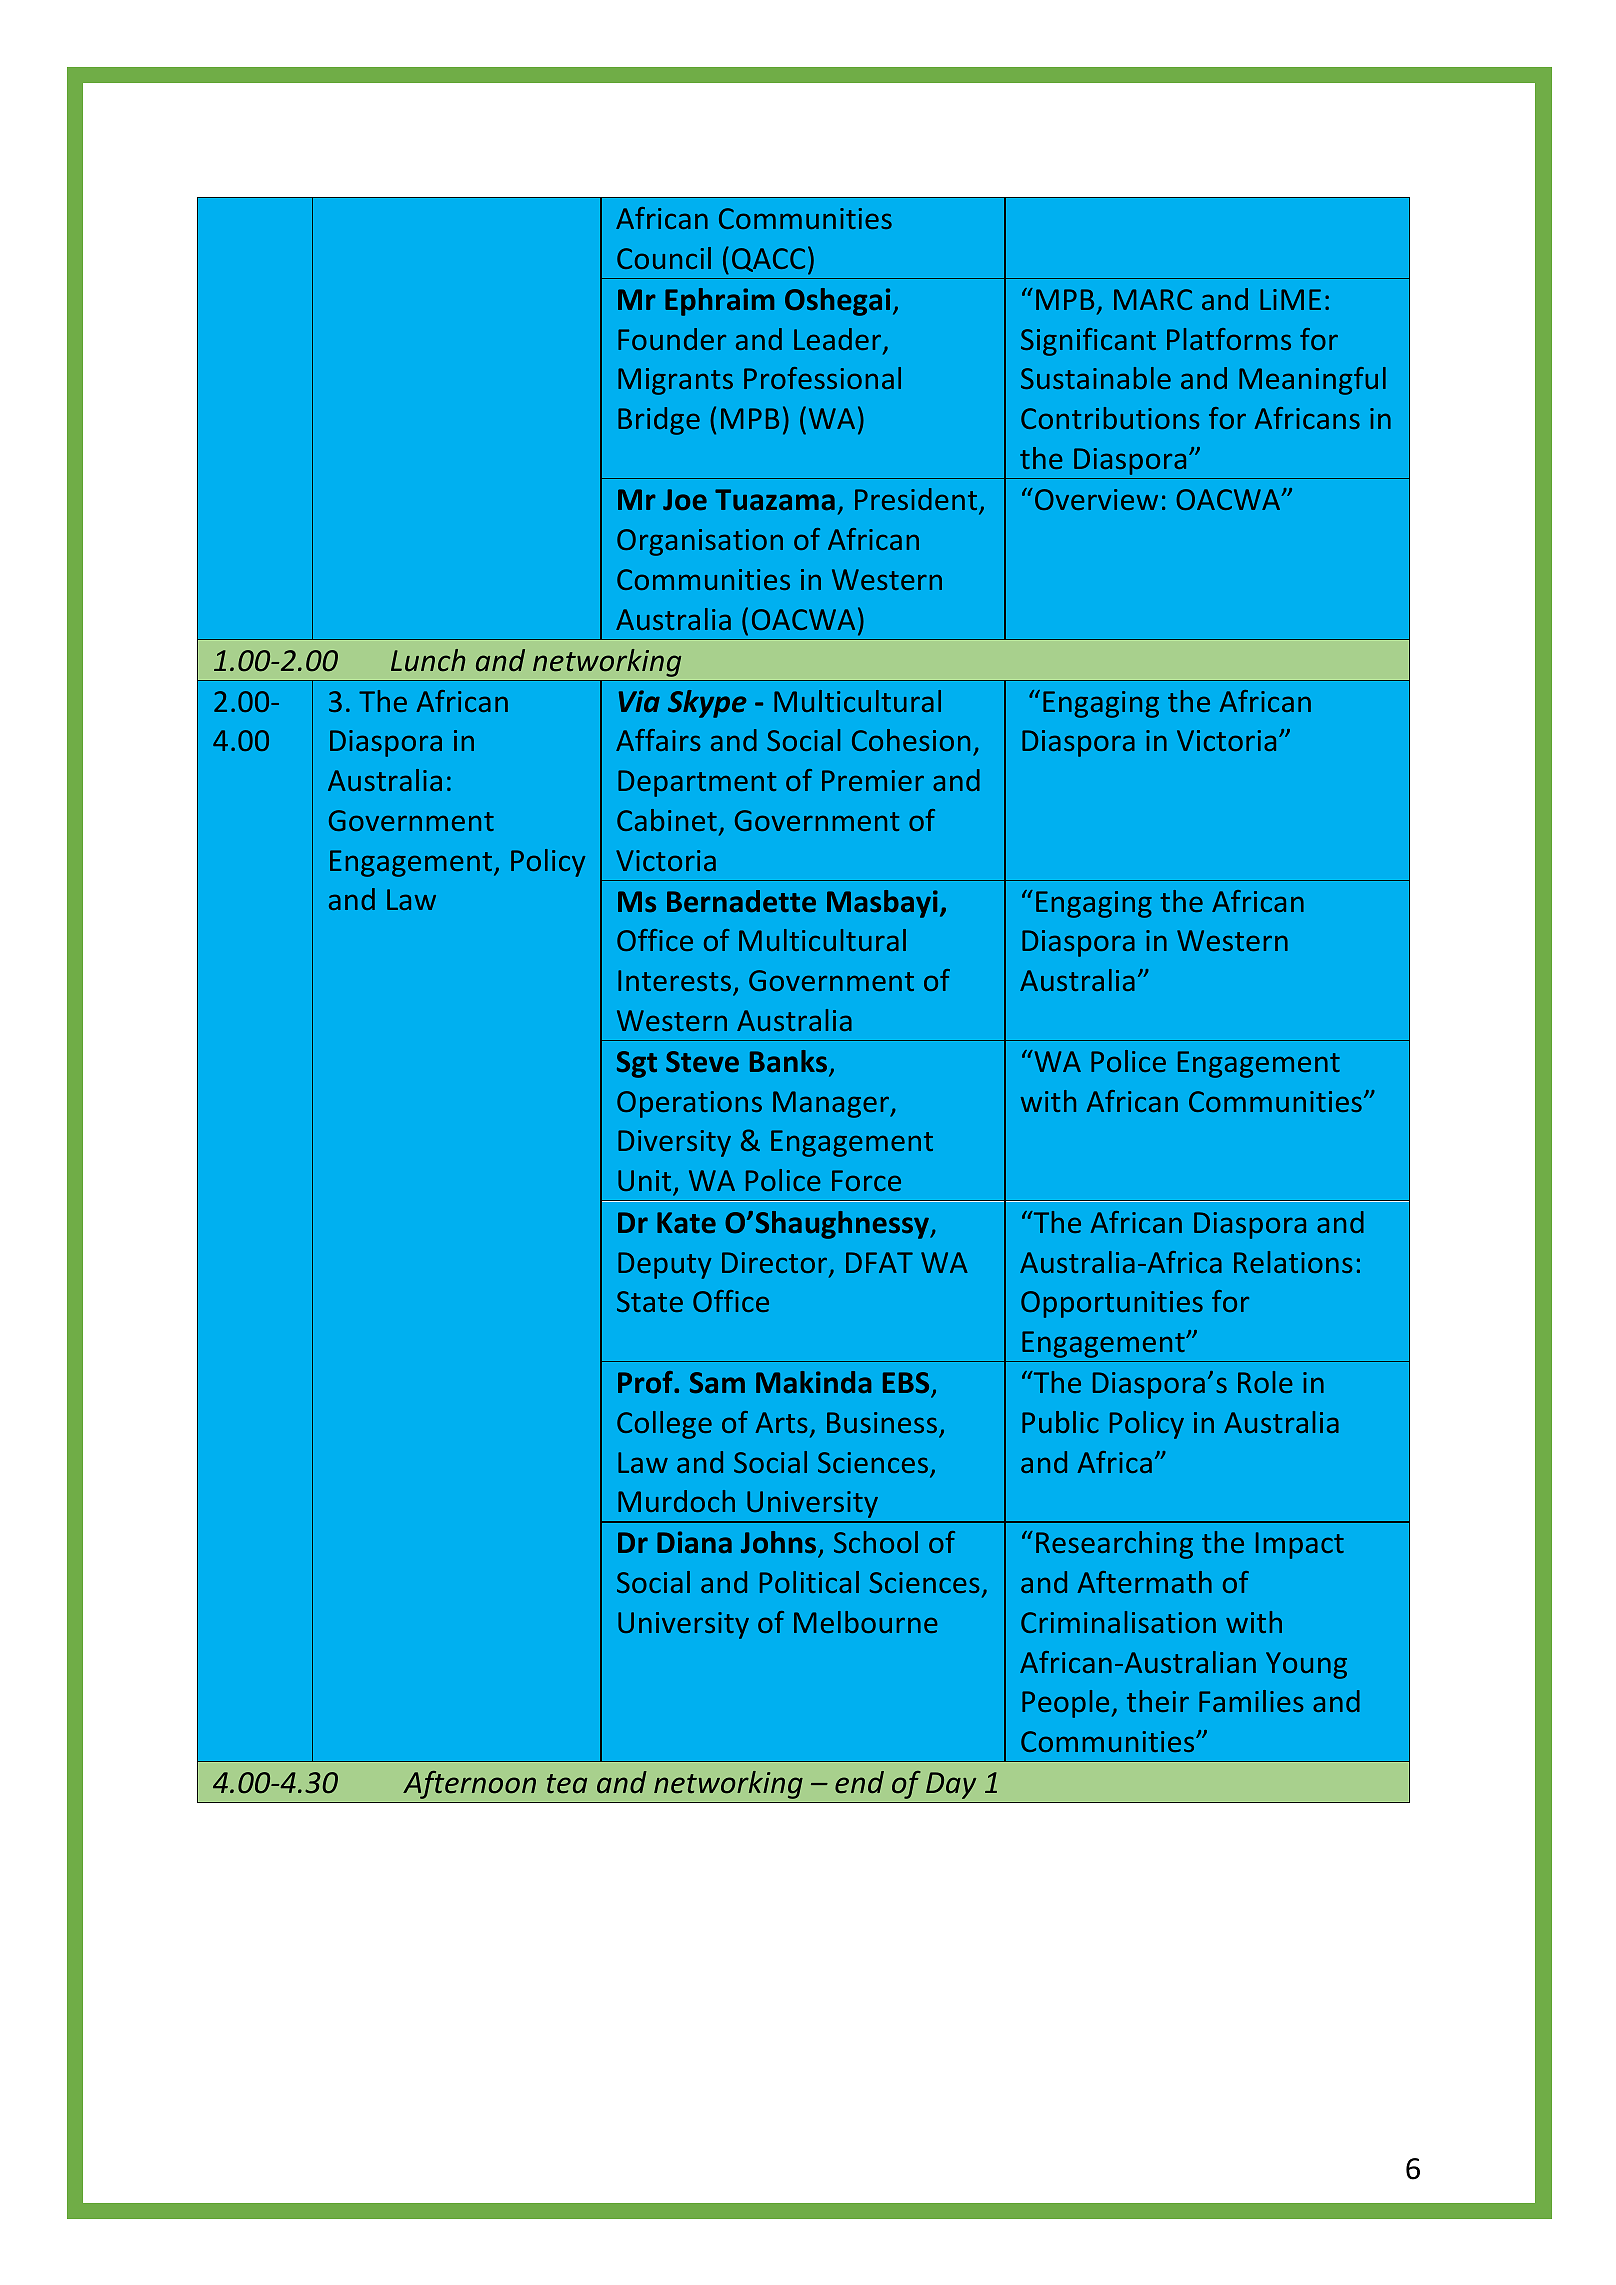 This screenshot has width=1616, height=2285. What do you see at coordinates (567, 1784) in the screenshot?
I see `tea` at bounding box center [567, 1784].
